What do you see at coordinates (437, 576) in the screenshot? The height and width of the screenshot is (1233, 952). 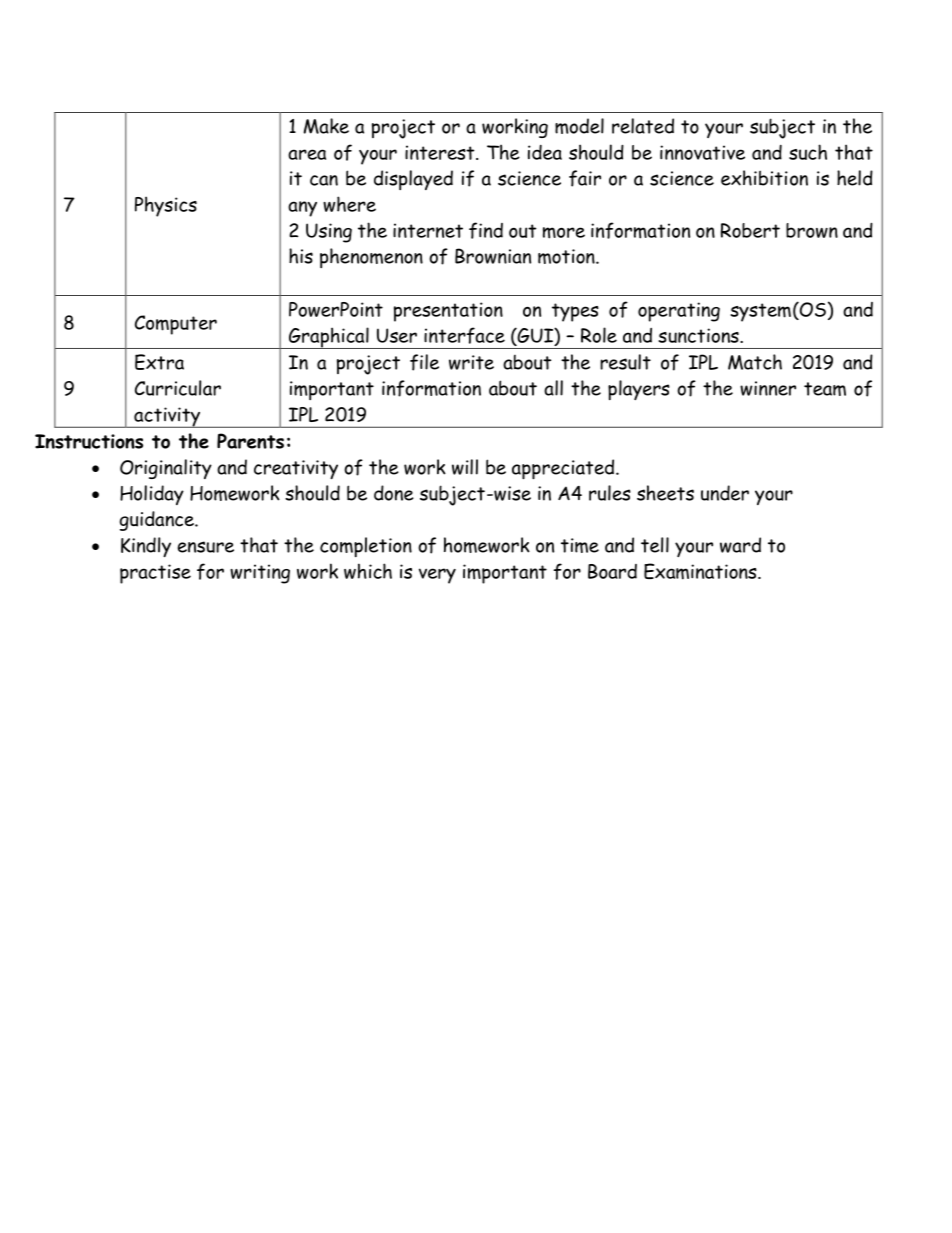 I see `very` at bounding box center [437, 576].
